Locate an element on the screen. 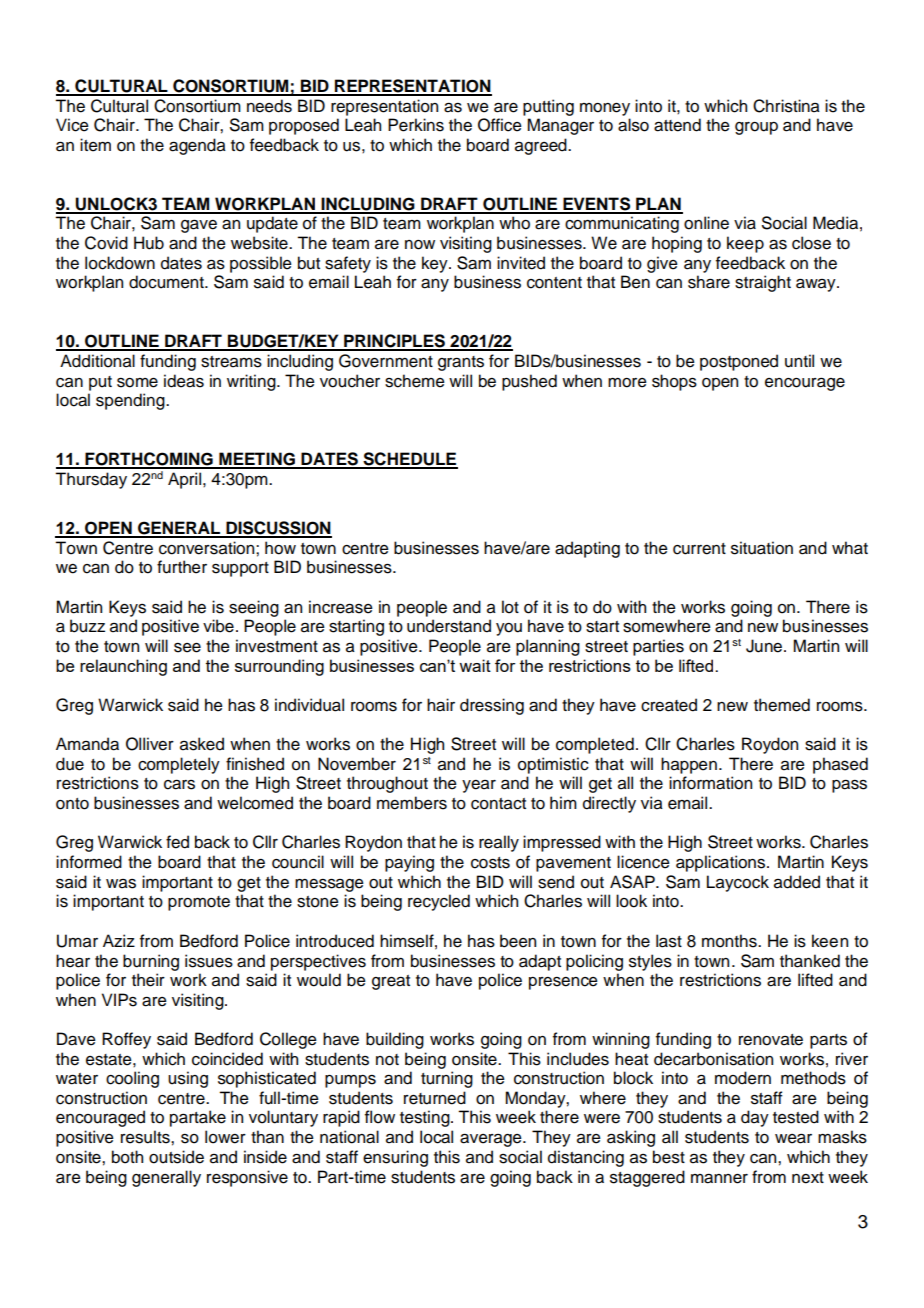 The image size is (924, 1308). Office is located at coordinates (500, 125).
